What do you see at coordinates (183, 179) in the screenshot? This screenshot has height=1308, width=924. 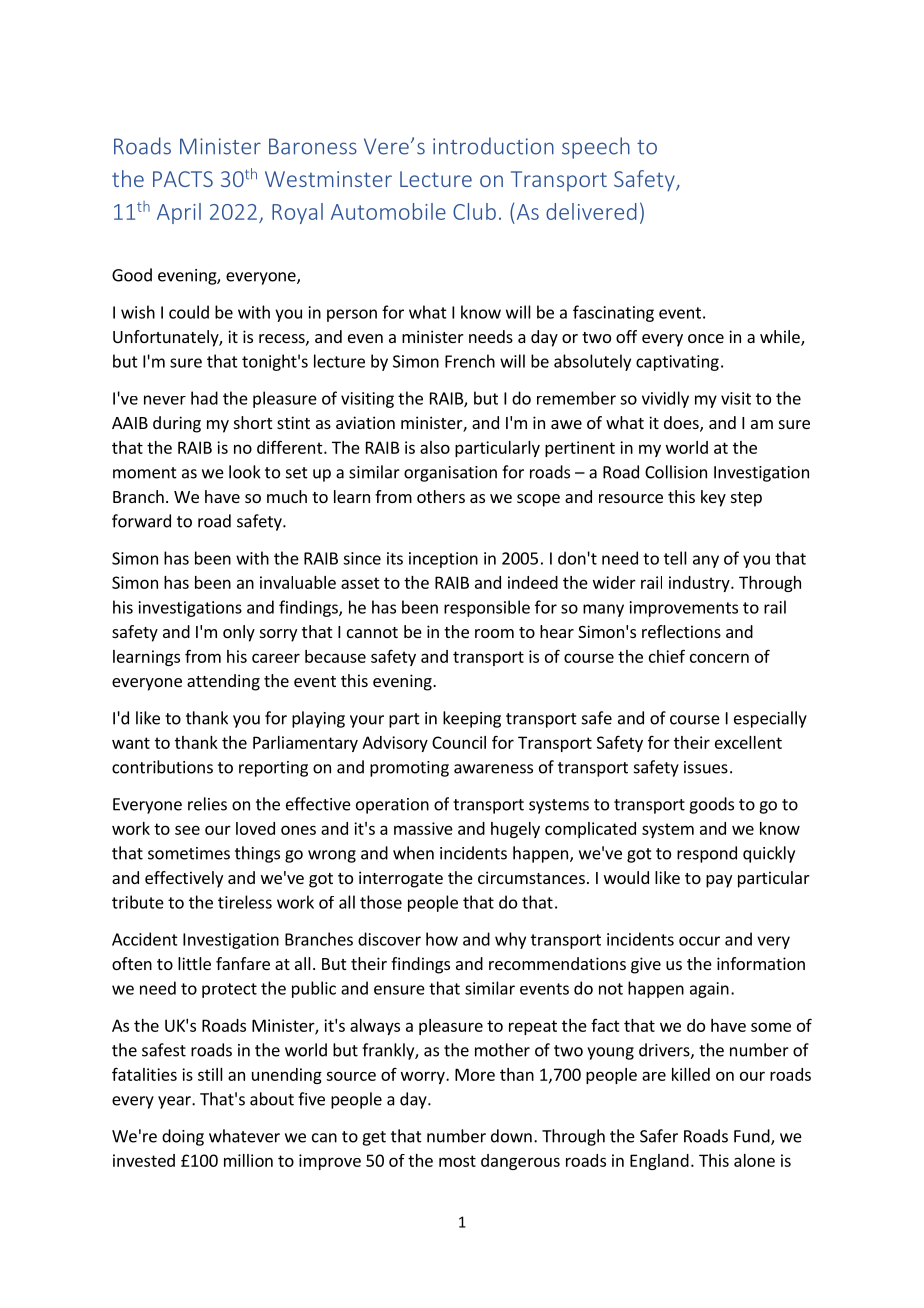 I see `PACTS` at bounding box center [183, 179].
